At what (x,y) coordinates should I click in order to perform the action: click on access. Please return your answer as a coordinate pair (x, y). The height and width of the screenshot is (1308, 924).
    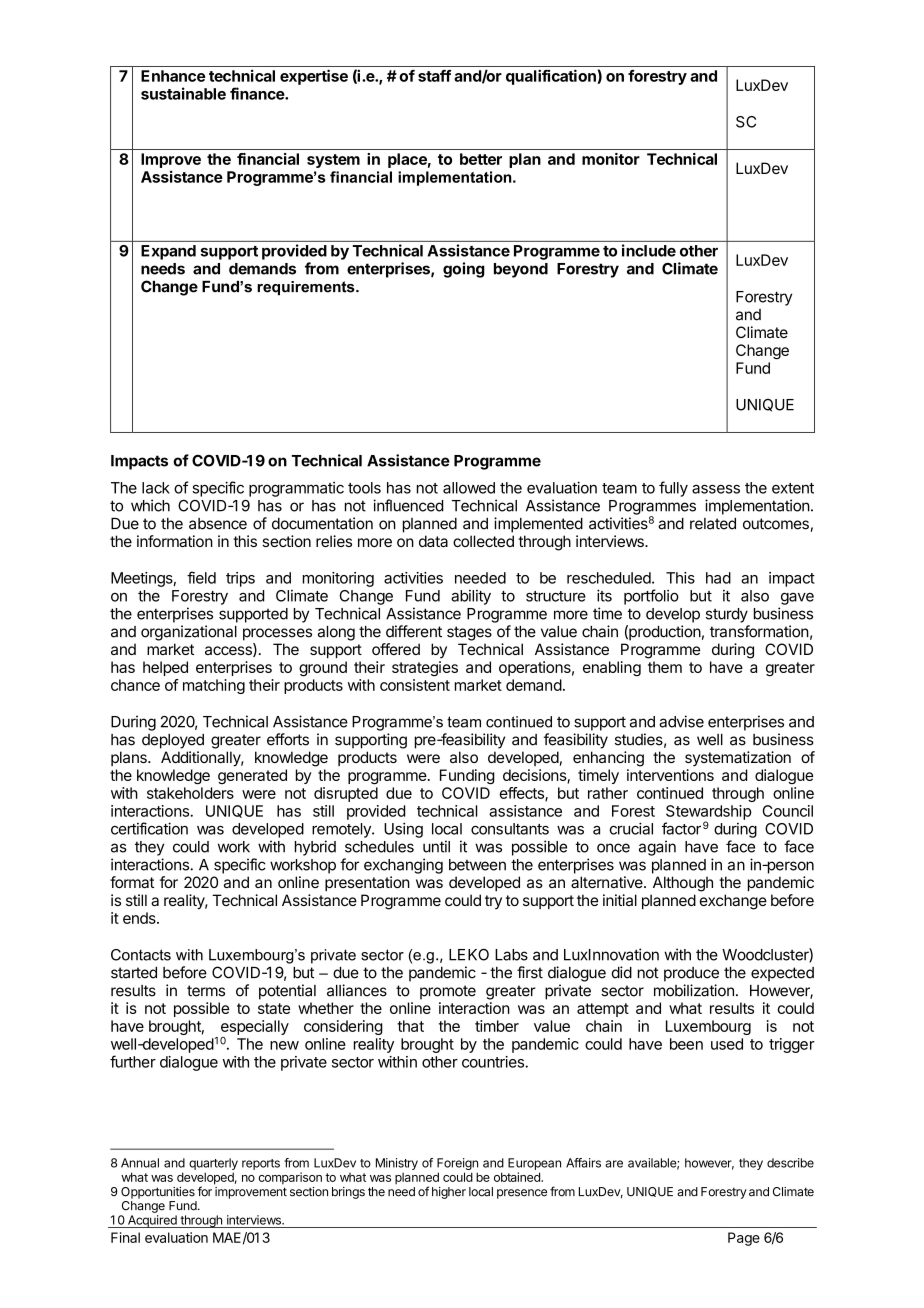
    Looking at the image, I should click on (229, 650).
